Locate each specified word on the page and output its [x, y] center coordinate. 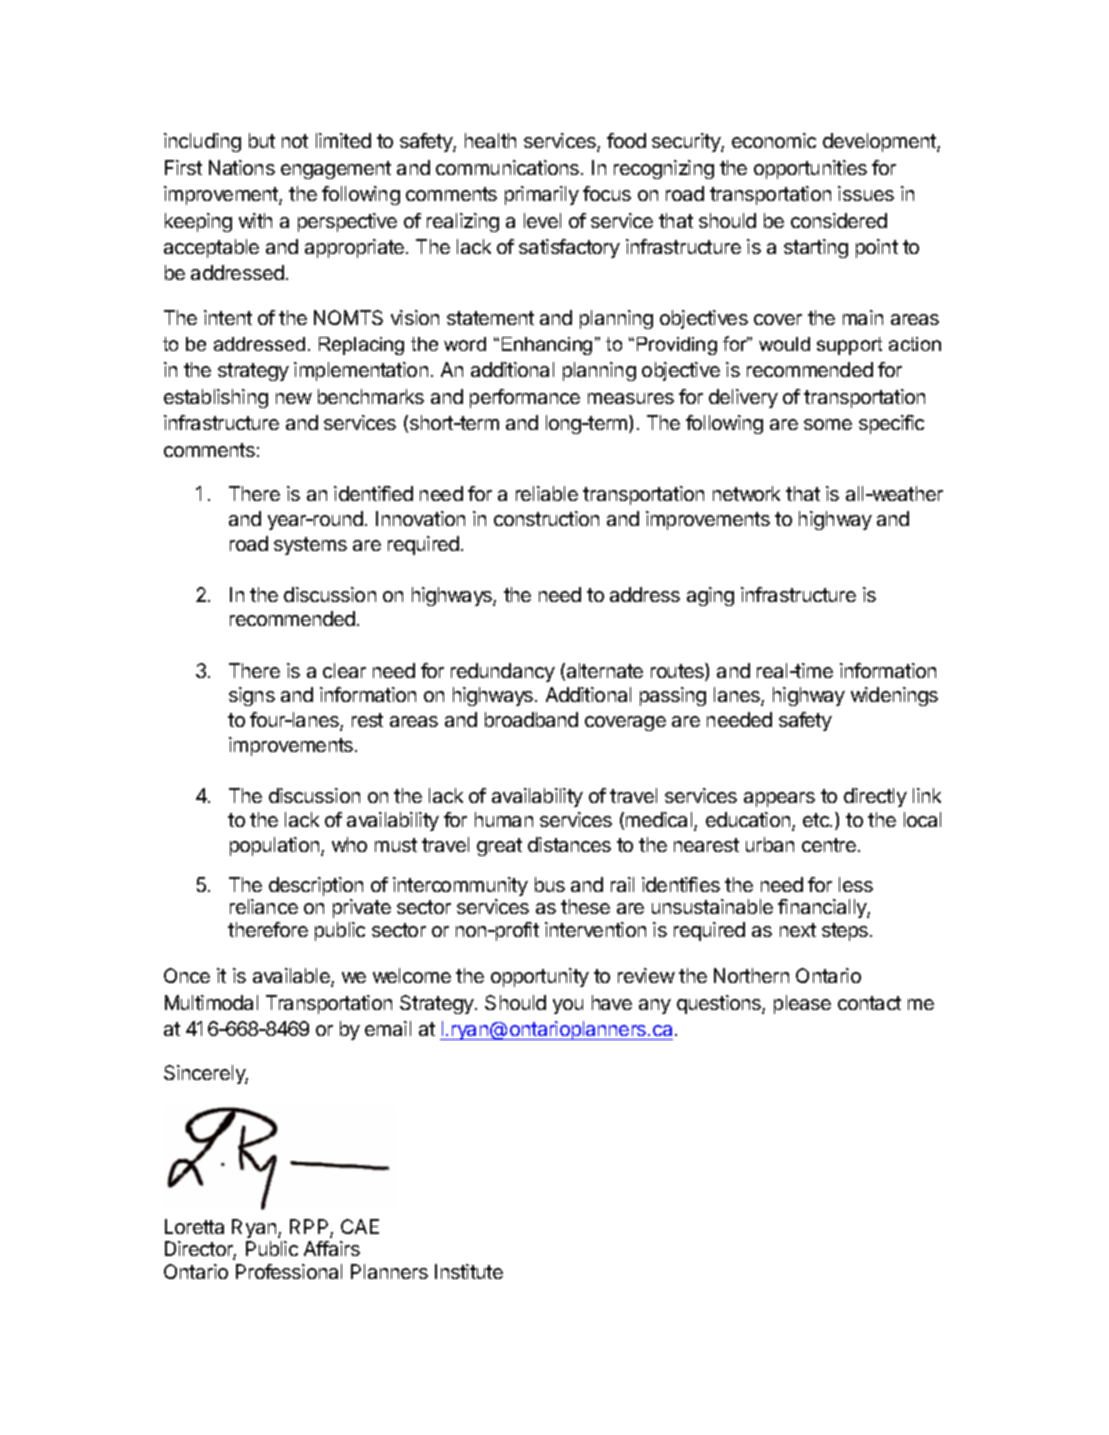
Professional [289, 1271]
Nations [242, 167]
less [856, 884]
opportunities [810, 169]
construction [546, 518]
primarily [542, 195]
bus [550, 884]
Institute [469, 1271]
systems [310, 546]
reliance [264, 906]
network [746, 493]
